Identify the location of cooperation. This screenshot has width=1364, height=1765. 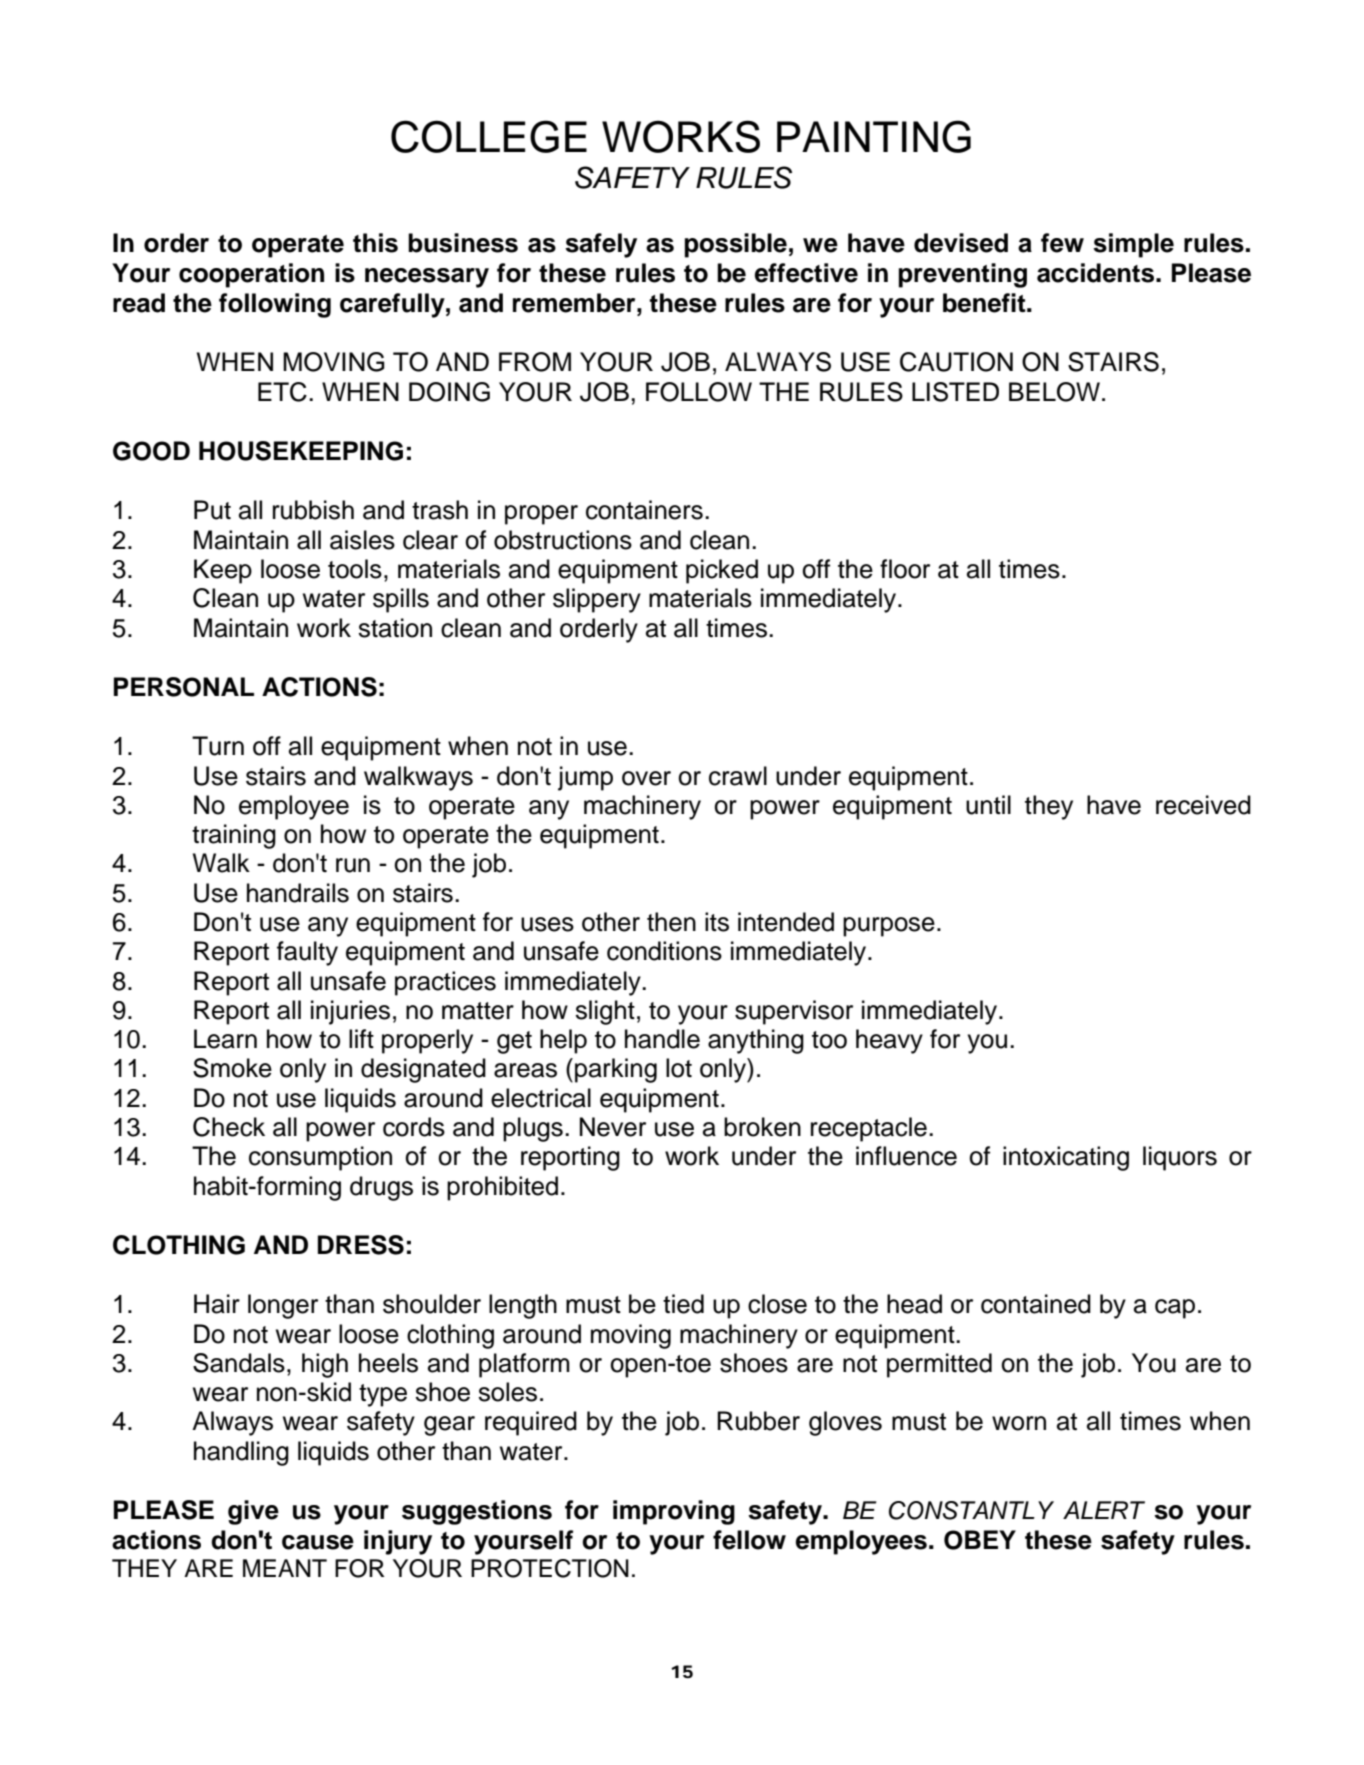
(251, 275).
